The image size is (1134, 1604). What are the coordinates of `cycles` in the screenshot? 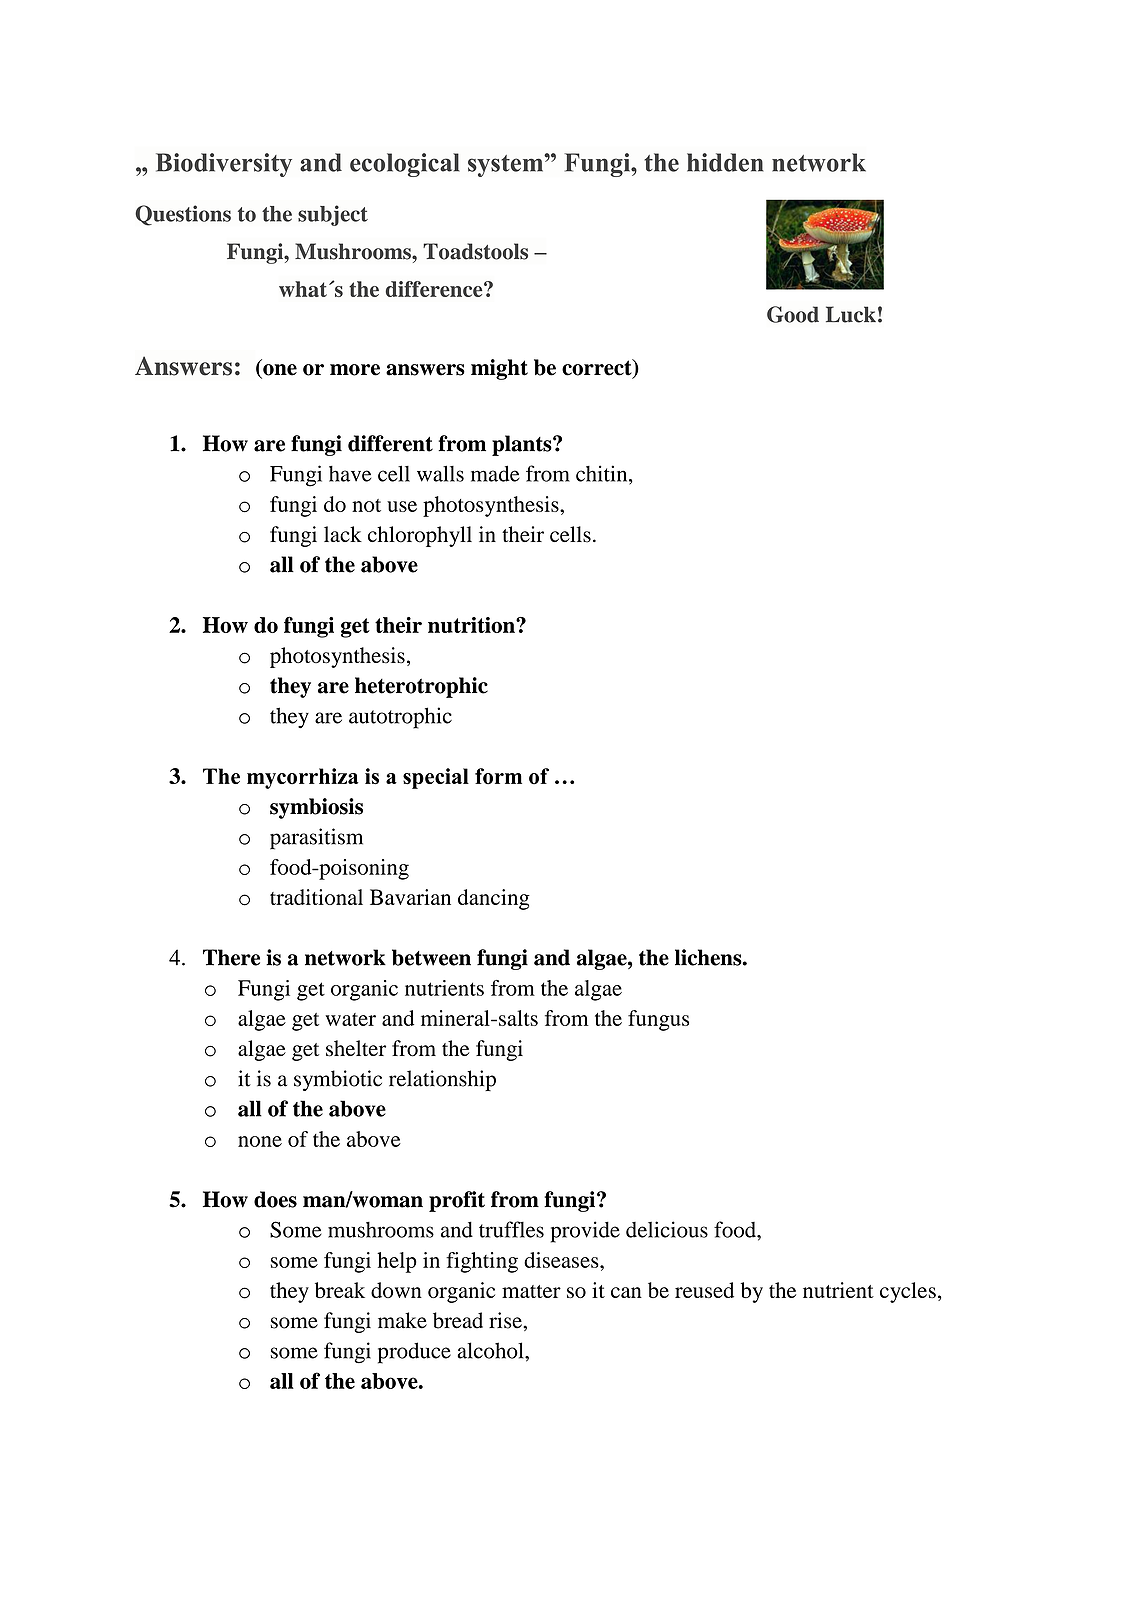 It's located at (908, 1292).
